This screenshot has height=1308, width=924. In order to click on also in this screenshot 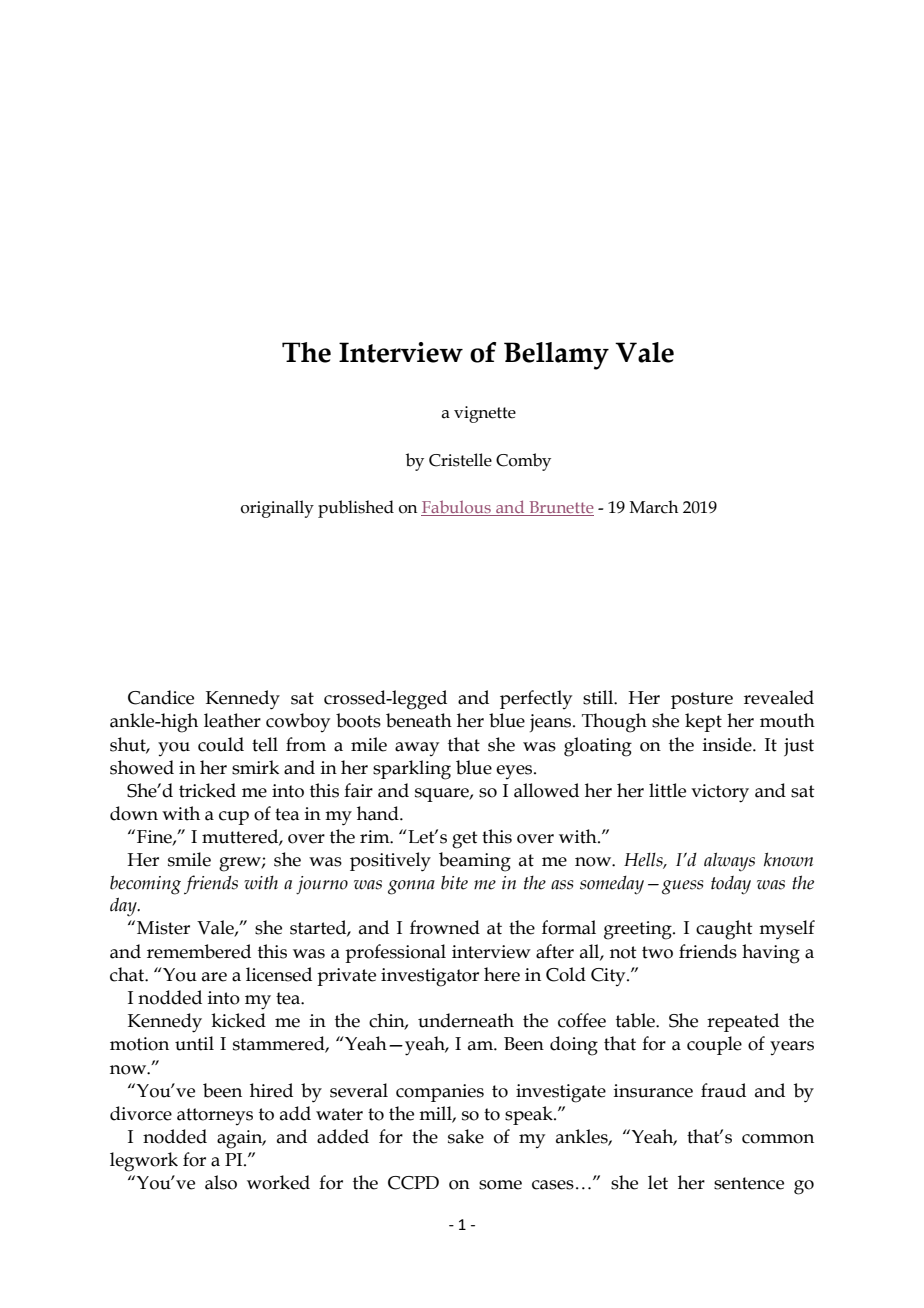, I will do `click(221, 1182)`.
